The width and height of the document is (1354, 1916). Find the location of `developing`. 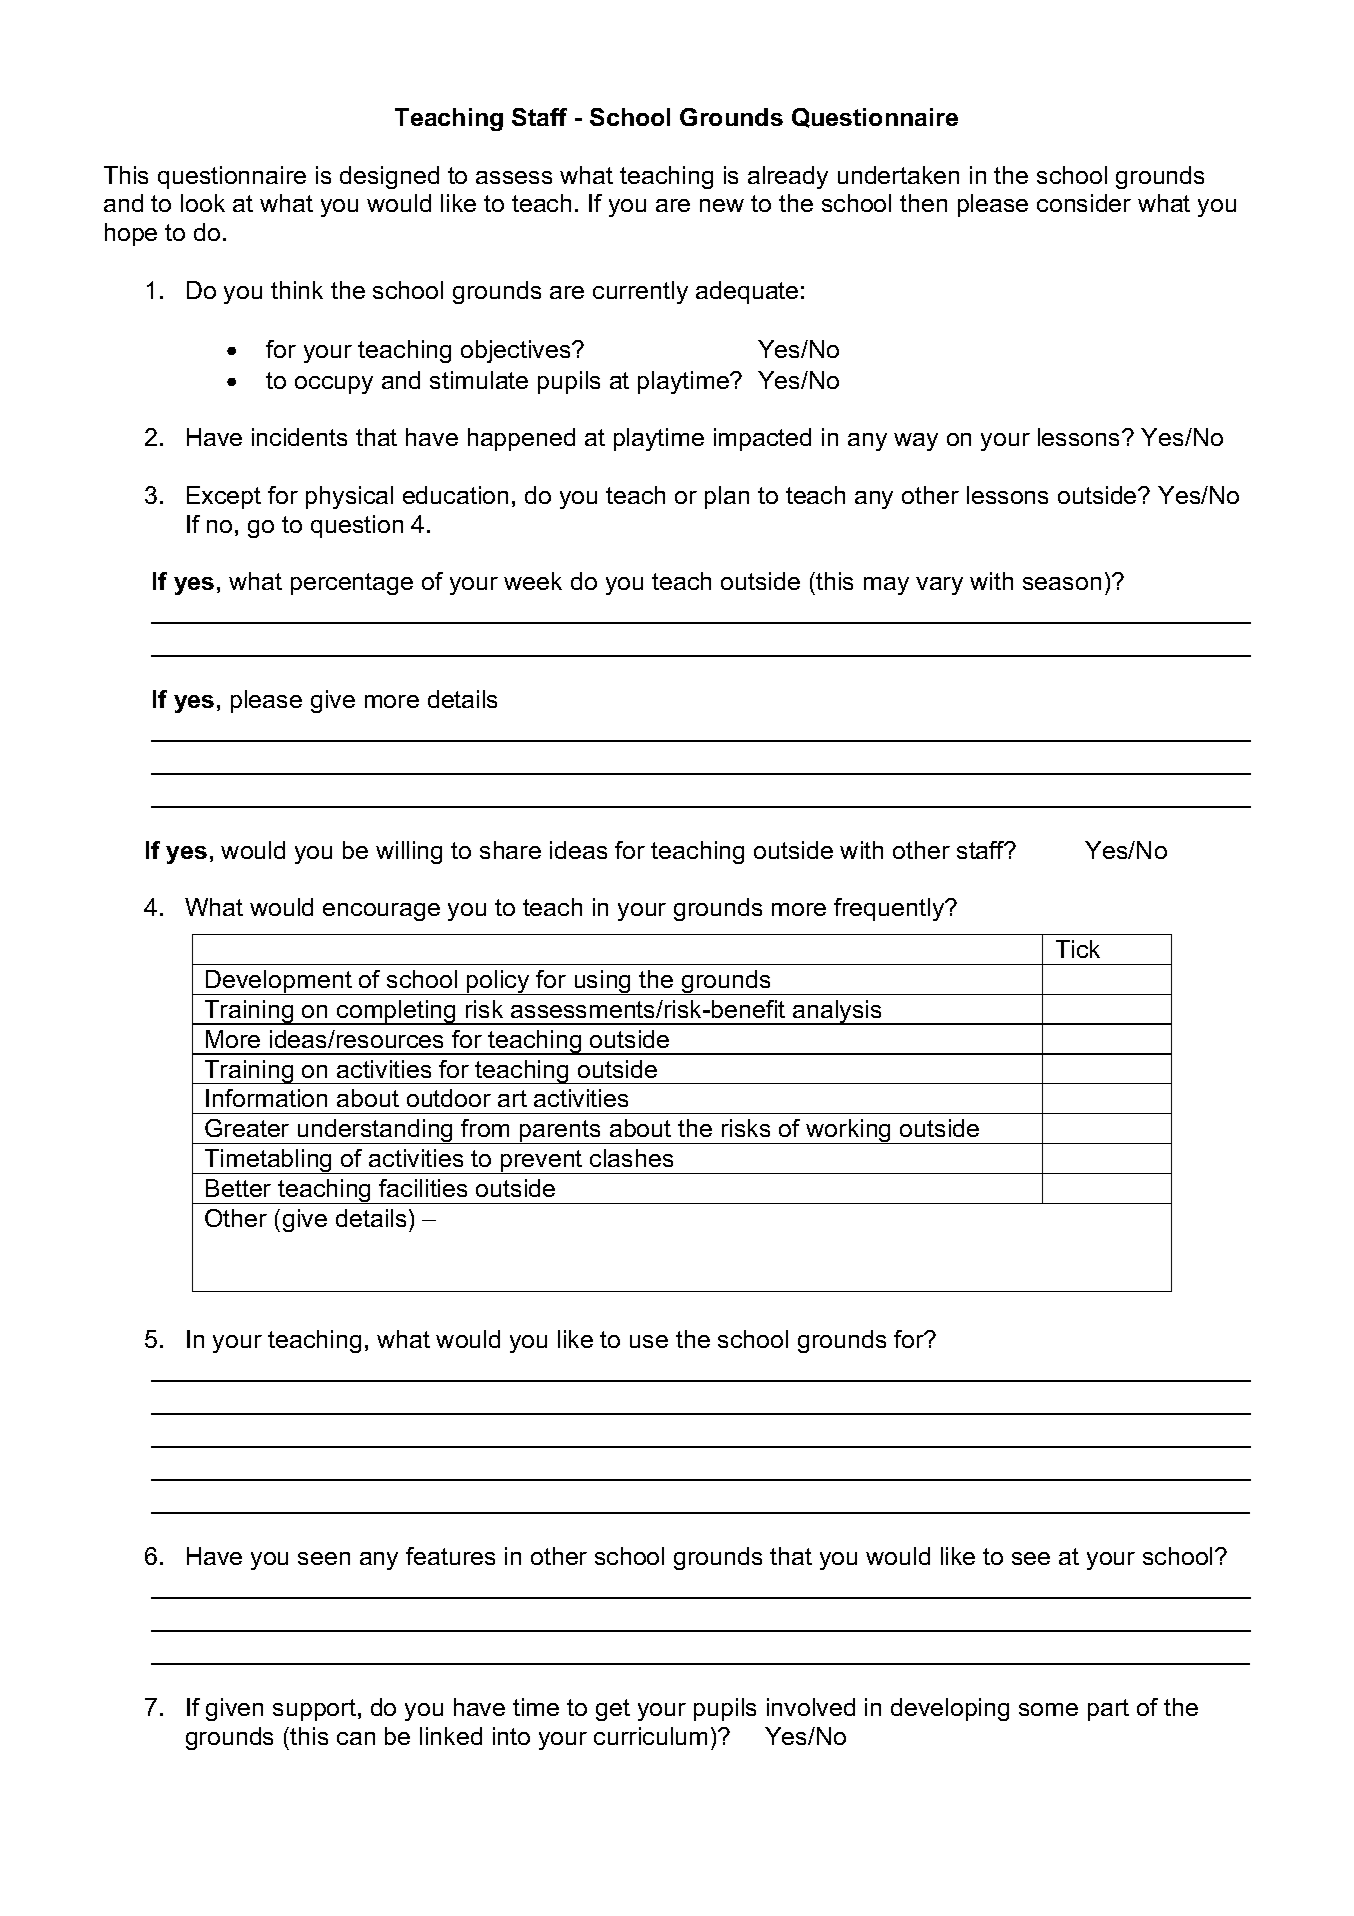

developing is located at coordinates (950, 1709).
